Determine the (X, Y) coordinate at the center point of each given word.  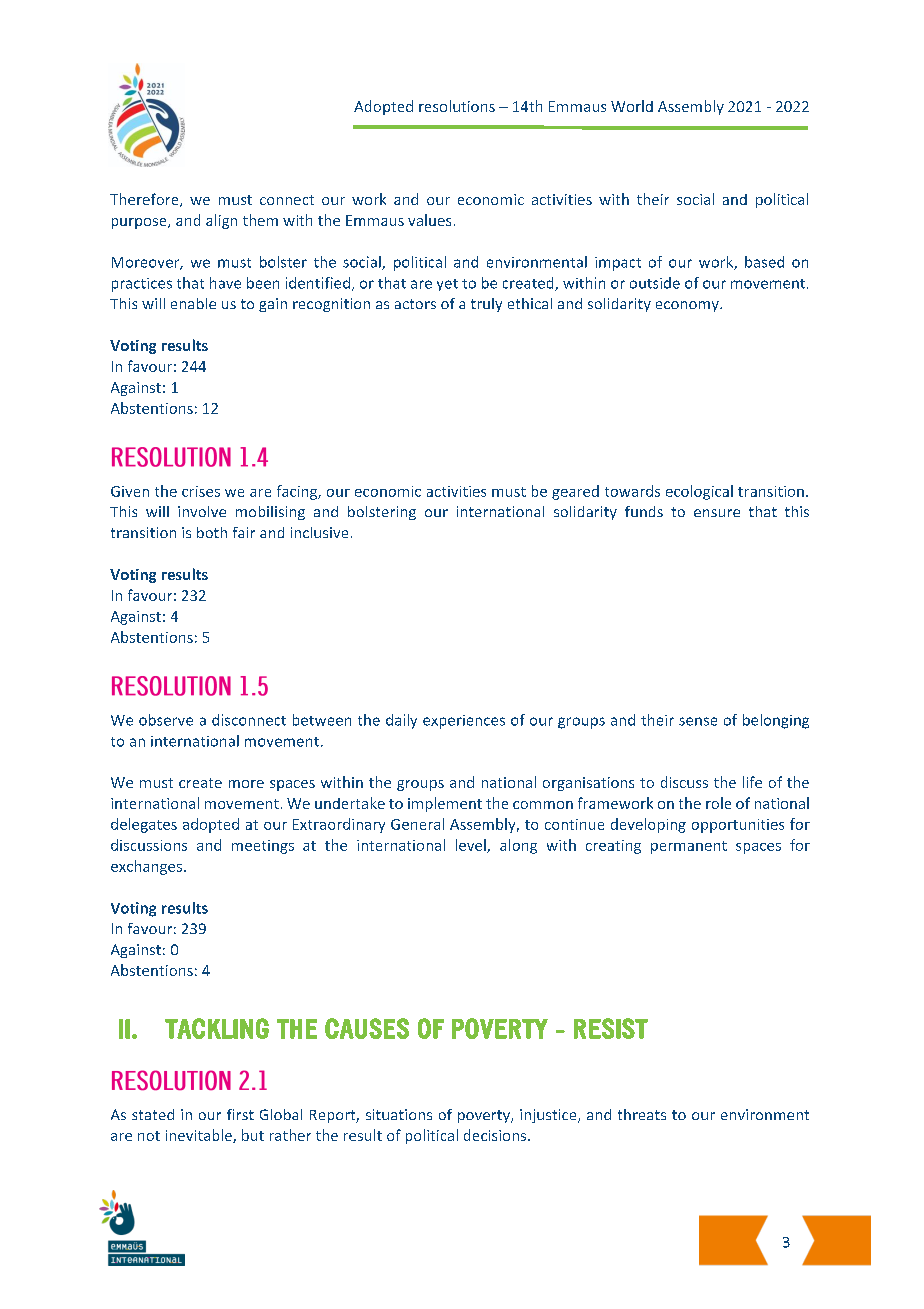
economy (688, 306)
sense (698, 721)
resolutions (457, 106)
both (212, 532)
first (240, 1114)
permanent (689, 847)
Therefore (145, 200)
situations (399, 1114)
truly (486, 305)
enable (193, 303)
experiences (464, 722)
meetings (263, 847)
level (472, 846)
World (632, 106)
